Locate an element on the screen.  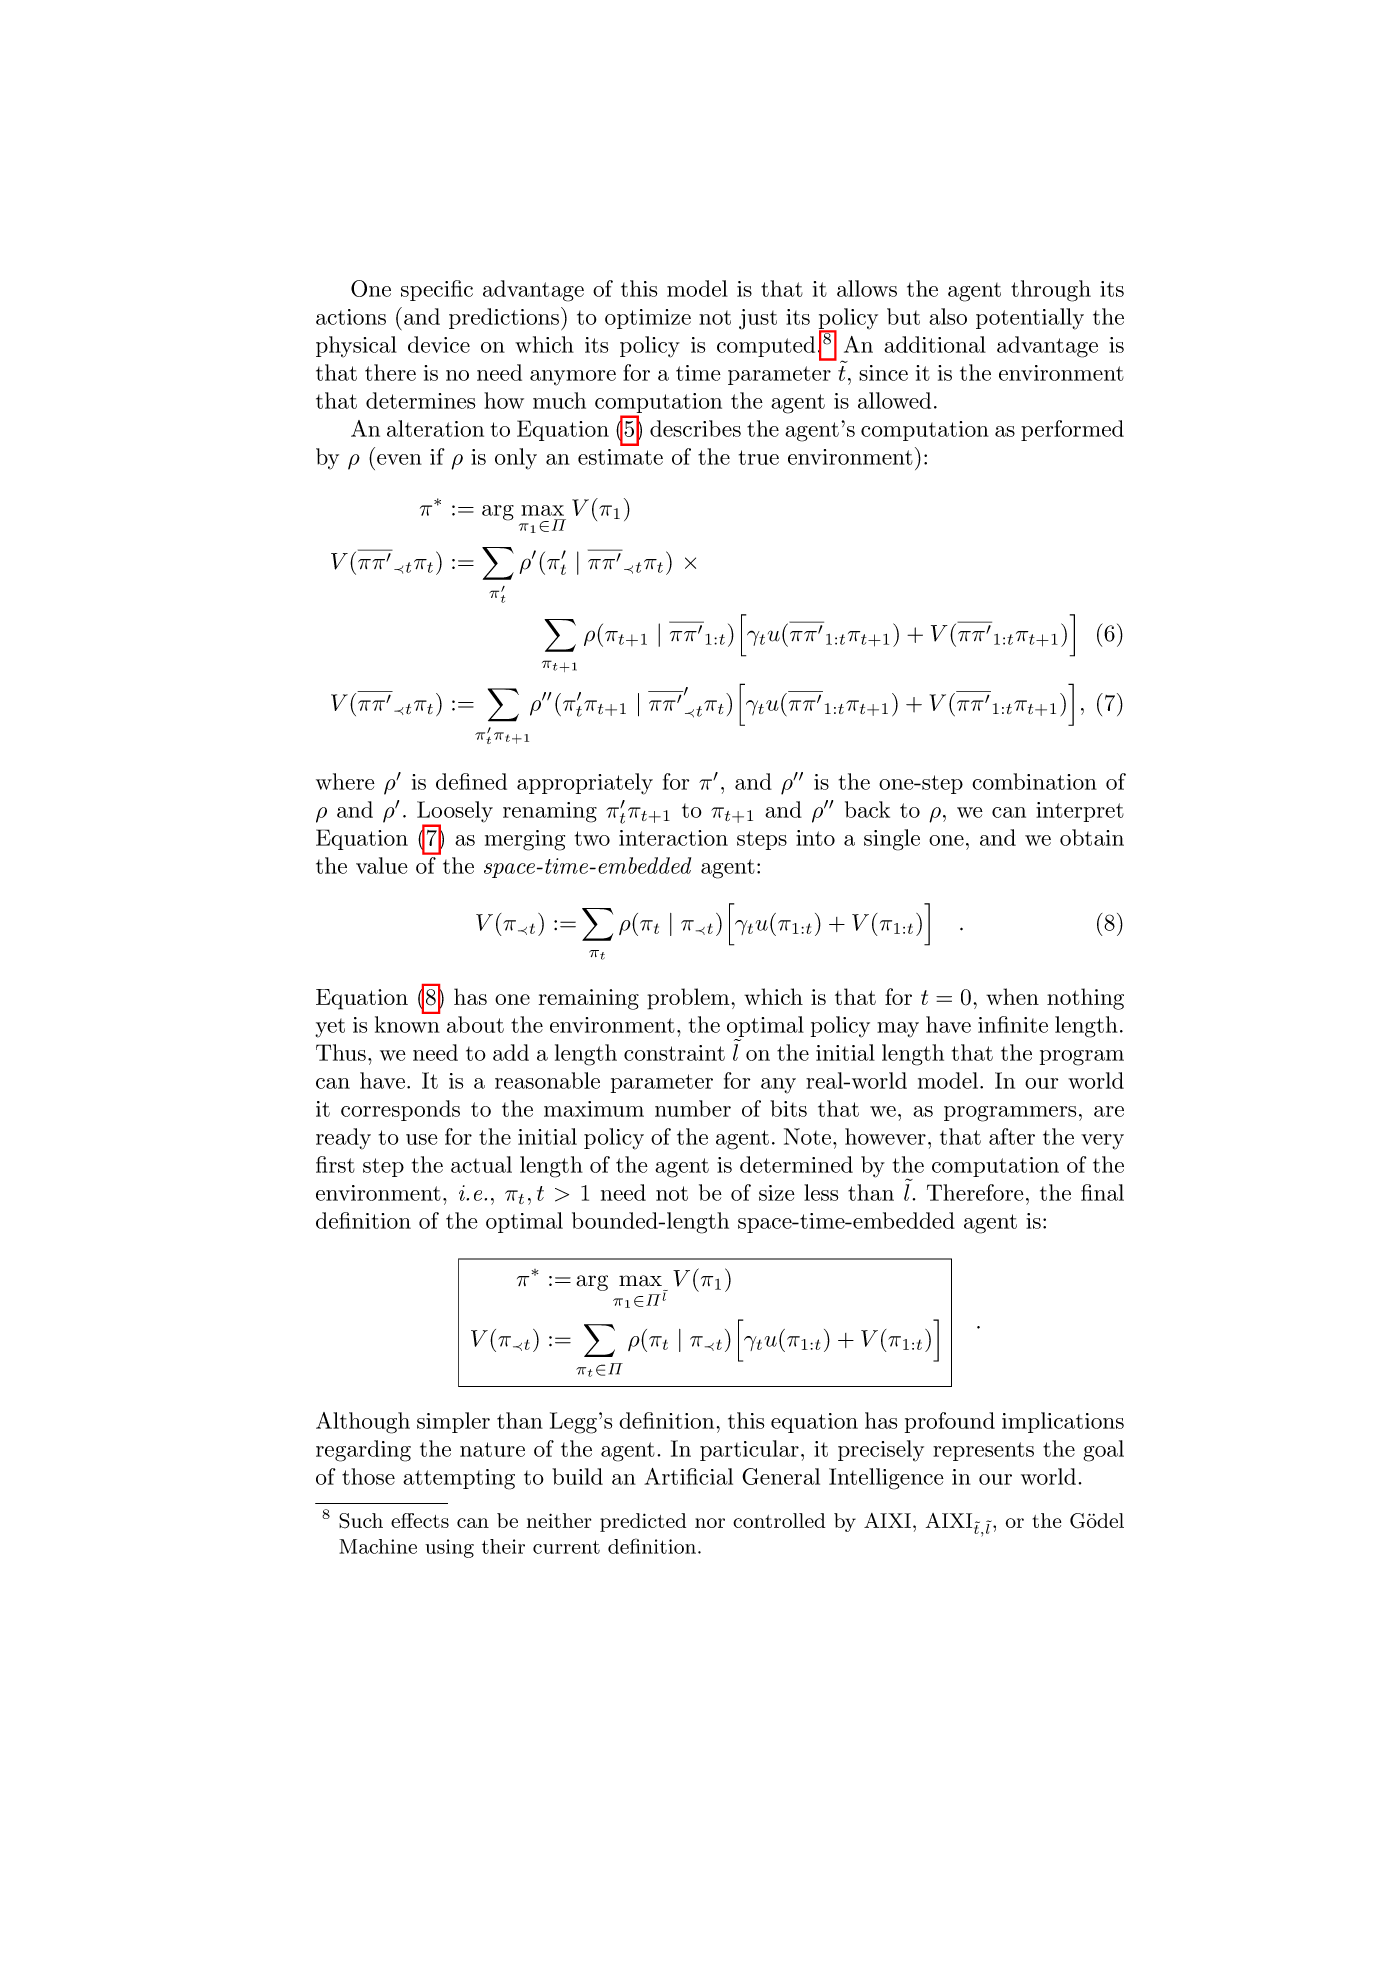
potentially is located at coordinates (1030, 319).
